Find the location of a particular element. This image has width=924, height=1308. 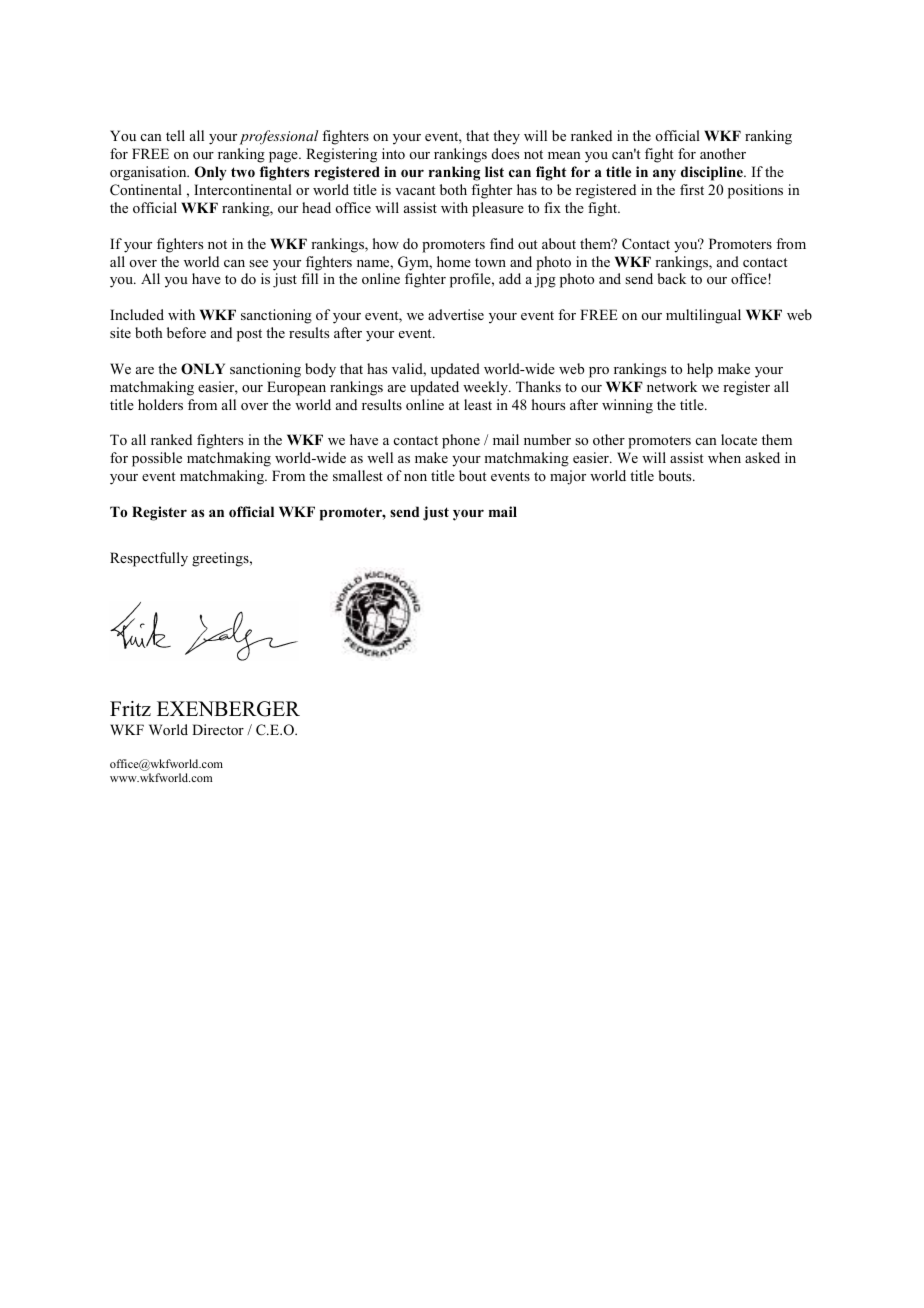

into is located at coordinates (393, 153).
